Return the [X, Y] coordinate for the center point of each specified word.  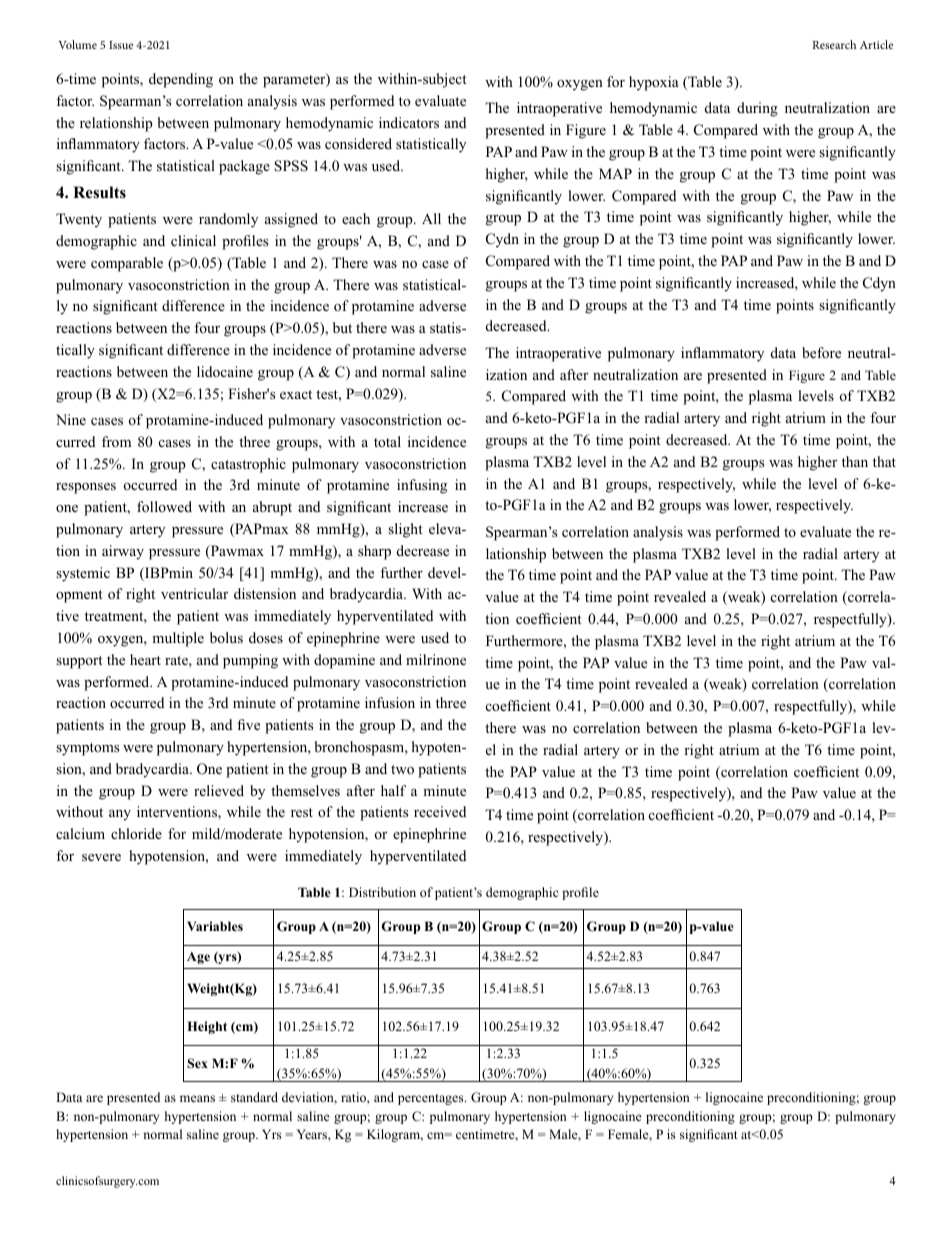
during [757, 109]
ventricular [194, 593]
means [197, 1098]
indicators [409, 122]
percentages [432, 1099]
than [855, 461]
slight [405, 530]
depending [181, 80]
